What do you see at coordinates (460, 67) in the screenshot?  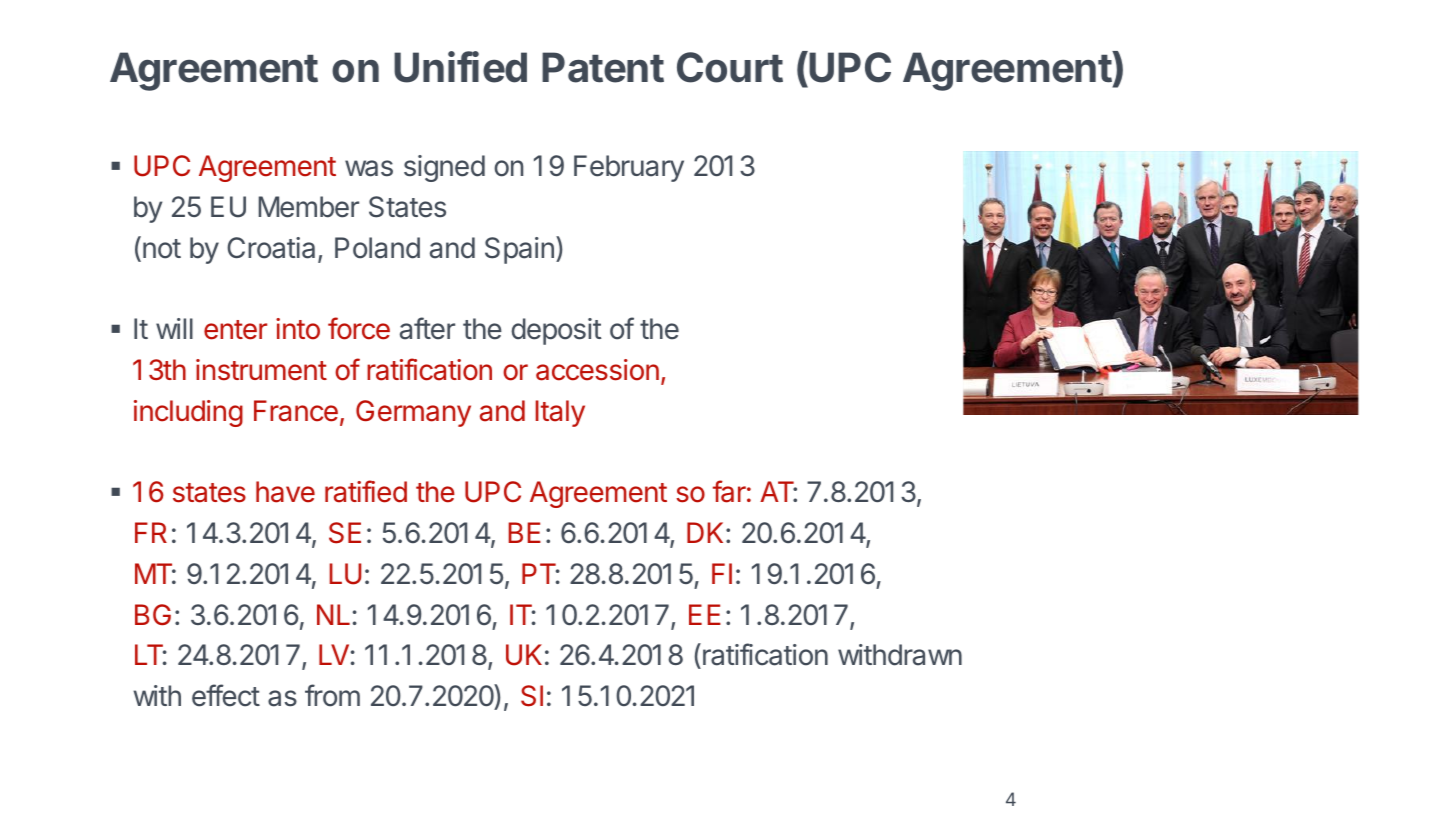 I see `Unified` at bounding box center [460, 67].
